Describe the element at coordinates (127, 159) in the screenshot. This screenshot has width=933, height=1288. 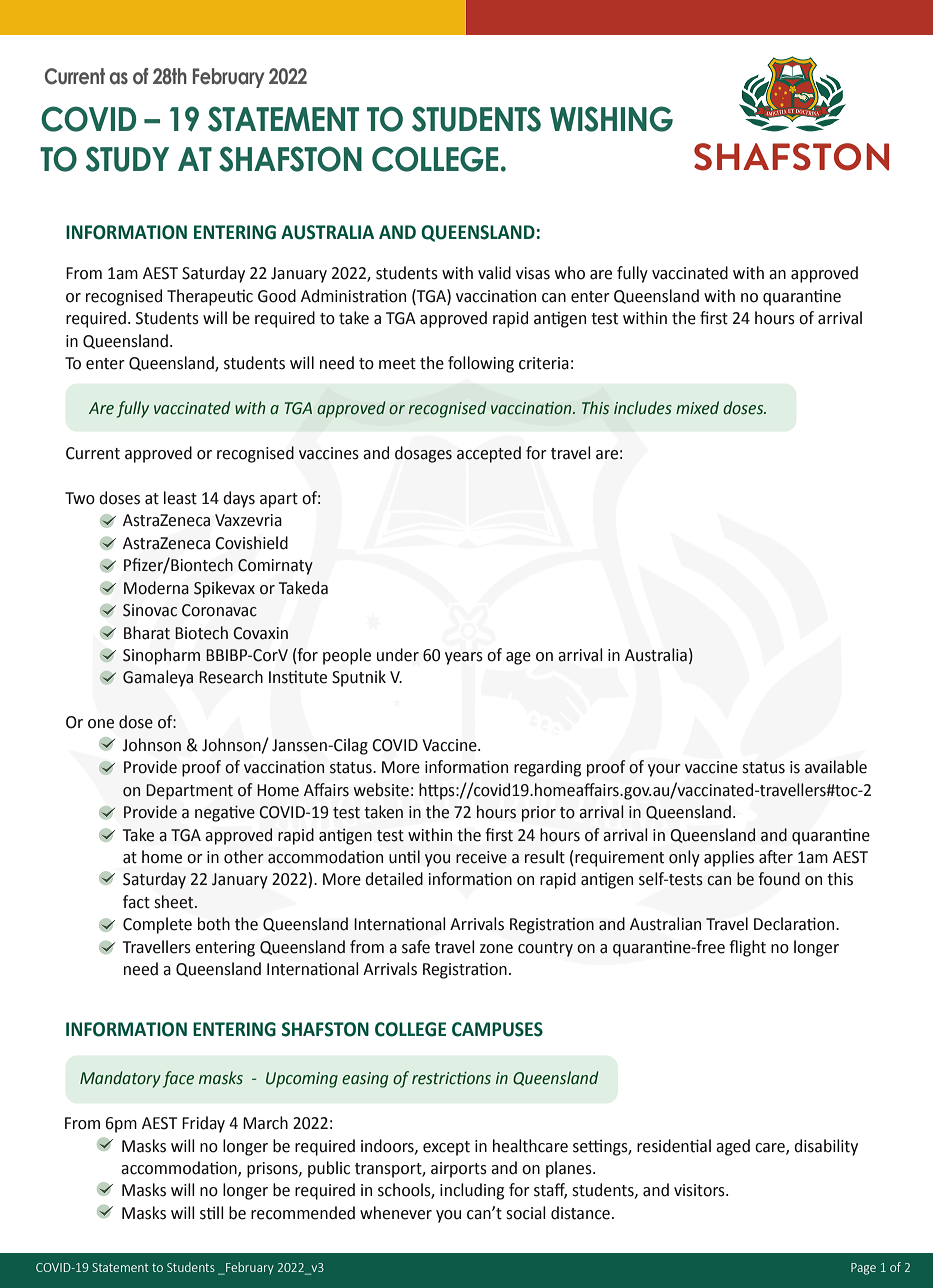
I see `STUDY` at that location.
